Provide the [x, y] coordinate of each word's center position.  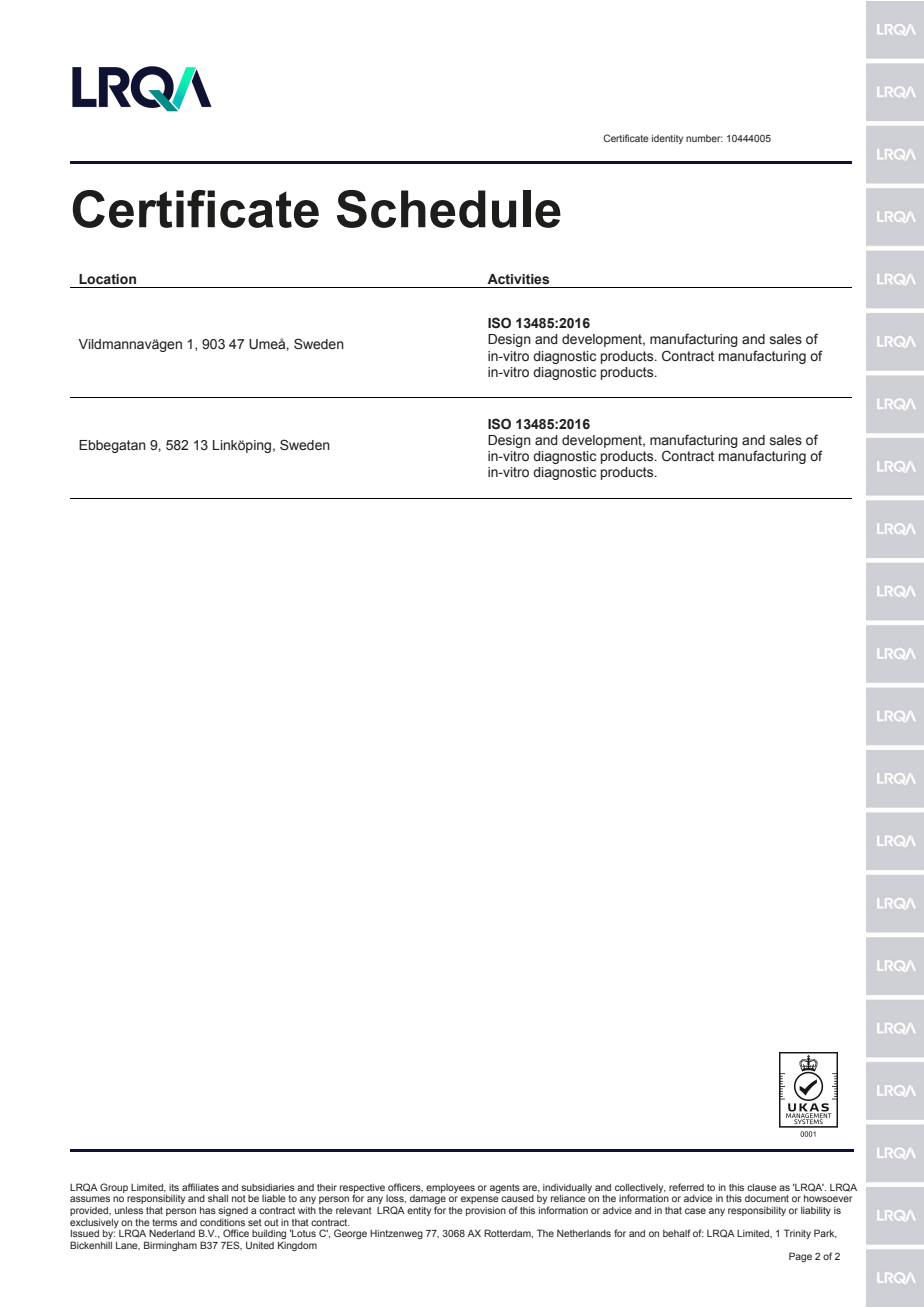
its [174, 1187]
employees [450, 1188]
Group [114, 1188]
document [767, 1198]
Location [107, 279]
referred [686, 1187]
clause [762, 1187]
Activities [518, 279]
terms [164, 1222]
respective [362, 1189]
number [704, 138]
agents [505, 1188]
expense [480, 1200]
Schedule [449, 209]
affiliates [200, 1187]
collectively [640, 1189]
